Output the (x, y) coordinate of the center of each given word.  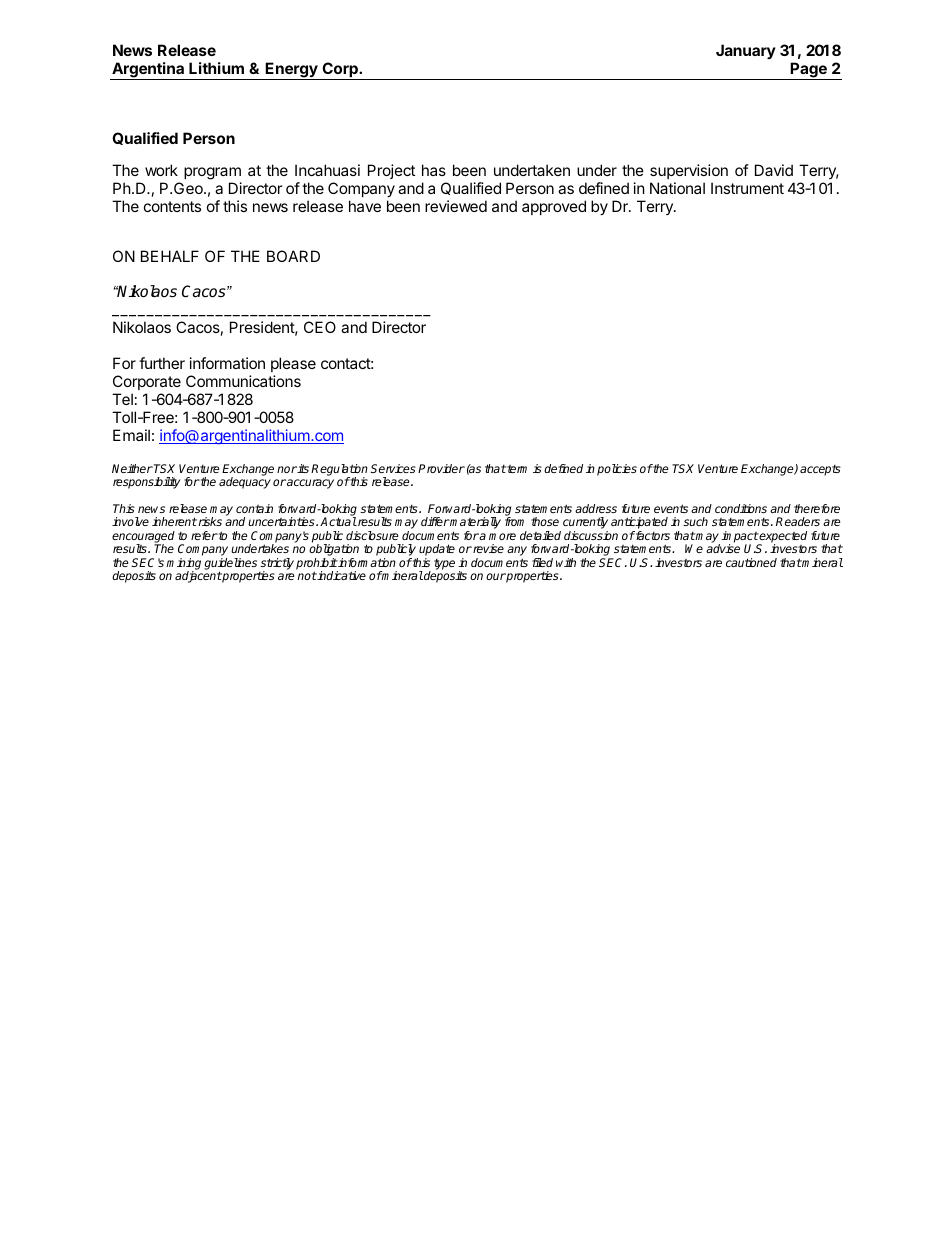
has (434, 170)
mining (183, 565)
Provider (441, 468)
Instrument (747, 188)
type (444, 564)
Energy (291, 71)
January (746, 51)
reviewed (456, 206)
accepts (820, 470)
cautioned (751, 562)
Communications (243, 381)
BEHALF (170, 256)
